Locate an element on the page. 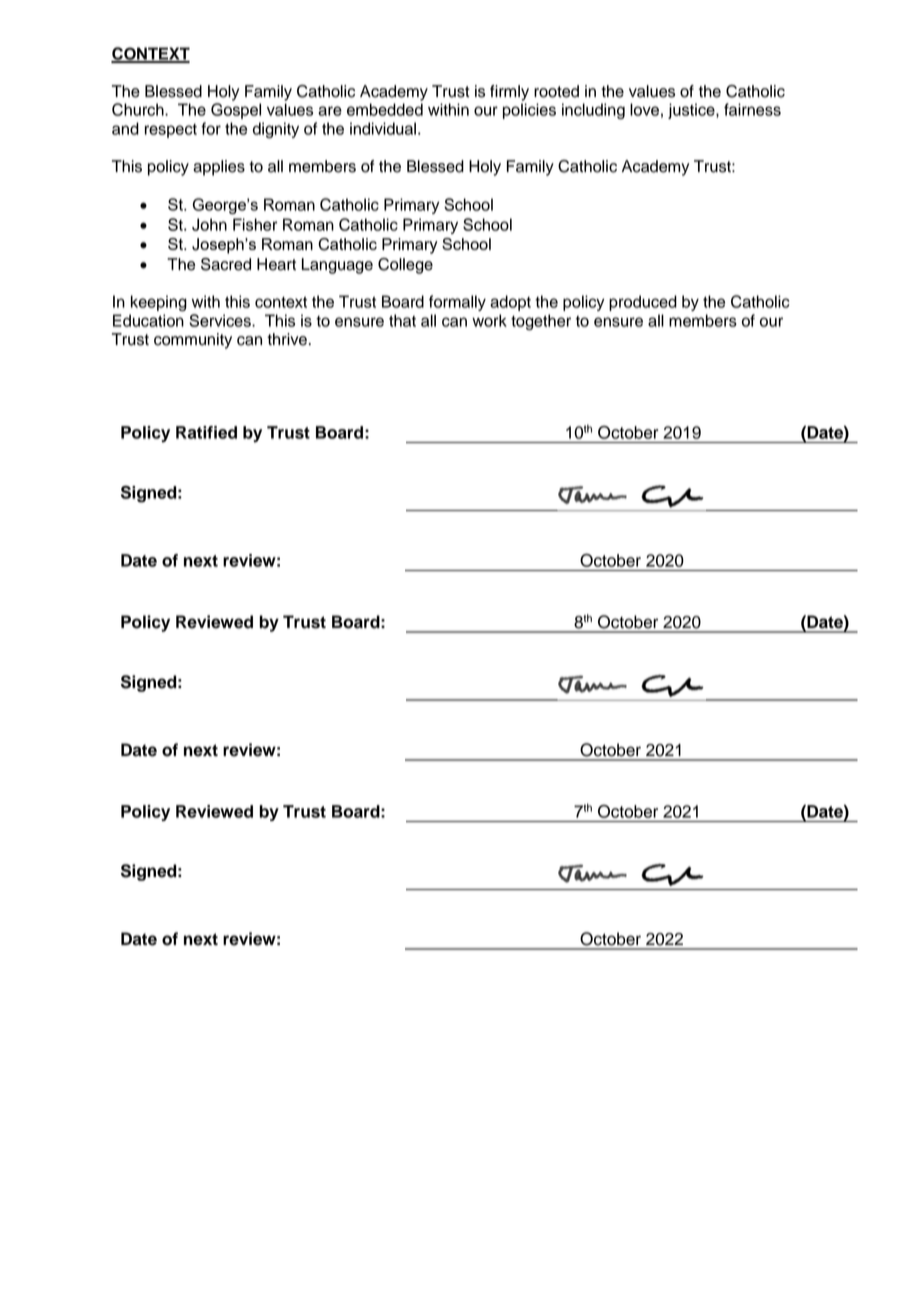  justice is located at coordinates (692, 111).
